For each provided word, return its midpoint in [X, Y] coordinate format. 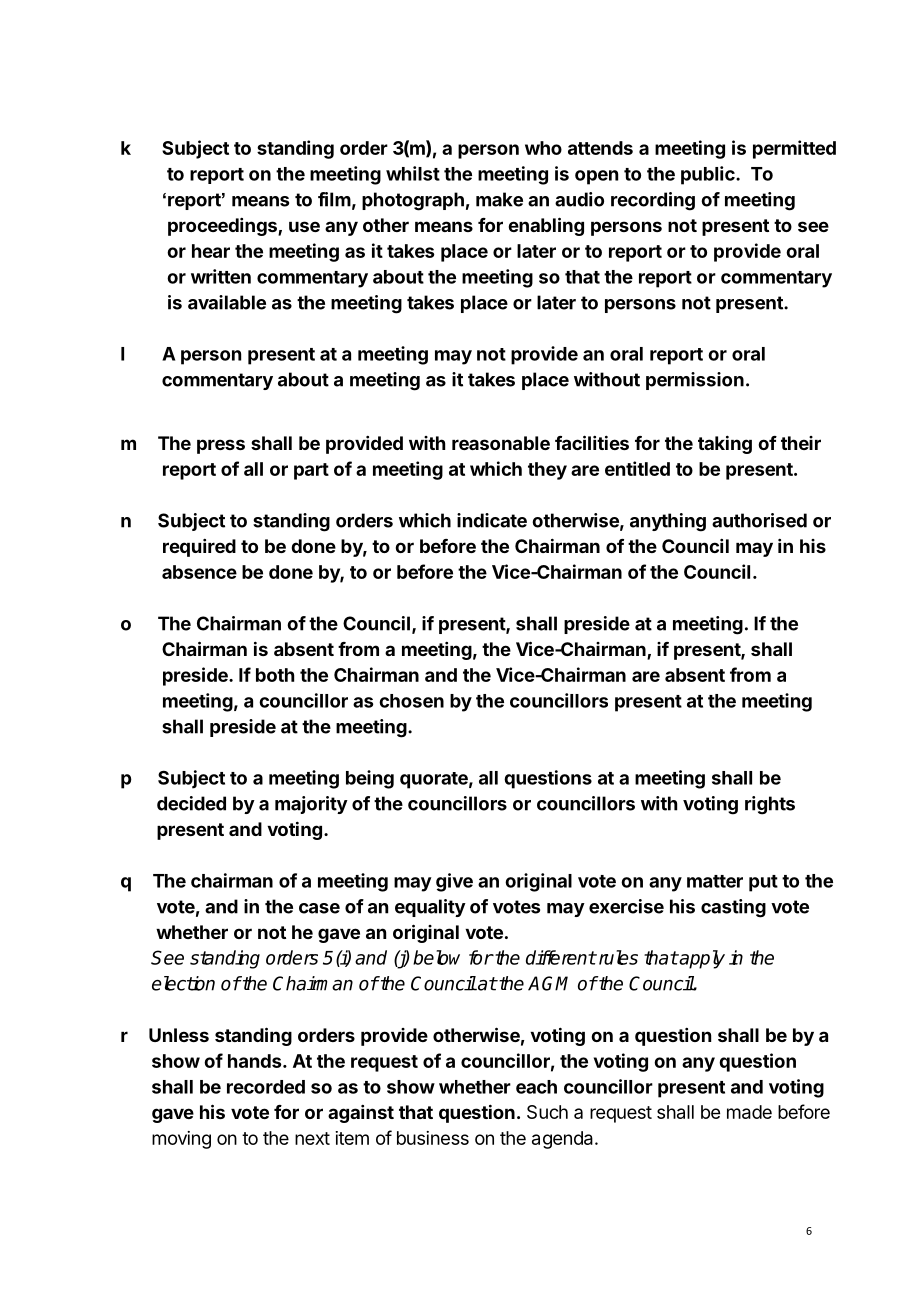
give [454, 882]
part [311, 471]
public [709, 175]
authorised [759, 520]
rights [770, 805]
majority [311, 805]
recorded [266, 1087]
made [749, 1112]
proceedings [223, 227]
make [499, 199]
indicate [492, 520]
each [536, 1087]
